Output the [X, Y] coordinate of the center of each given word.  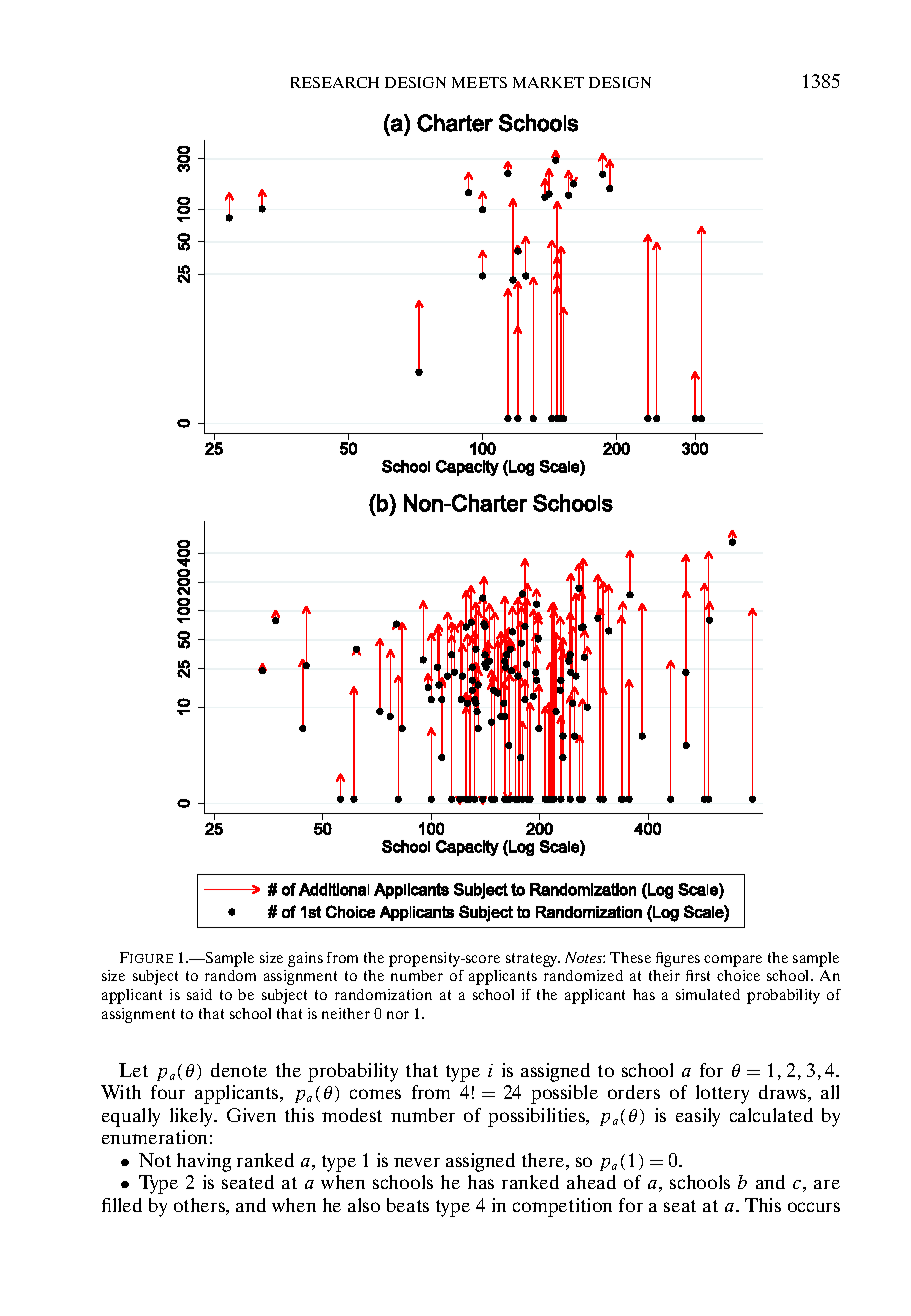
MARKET [548, 82]
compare [733, 961]
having [204, 1162]
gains [305, 959]
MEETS [479, 82]
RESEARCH [335, 82]
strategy [533, 960]
